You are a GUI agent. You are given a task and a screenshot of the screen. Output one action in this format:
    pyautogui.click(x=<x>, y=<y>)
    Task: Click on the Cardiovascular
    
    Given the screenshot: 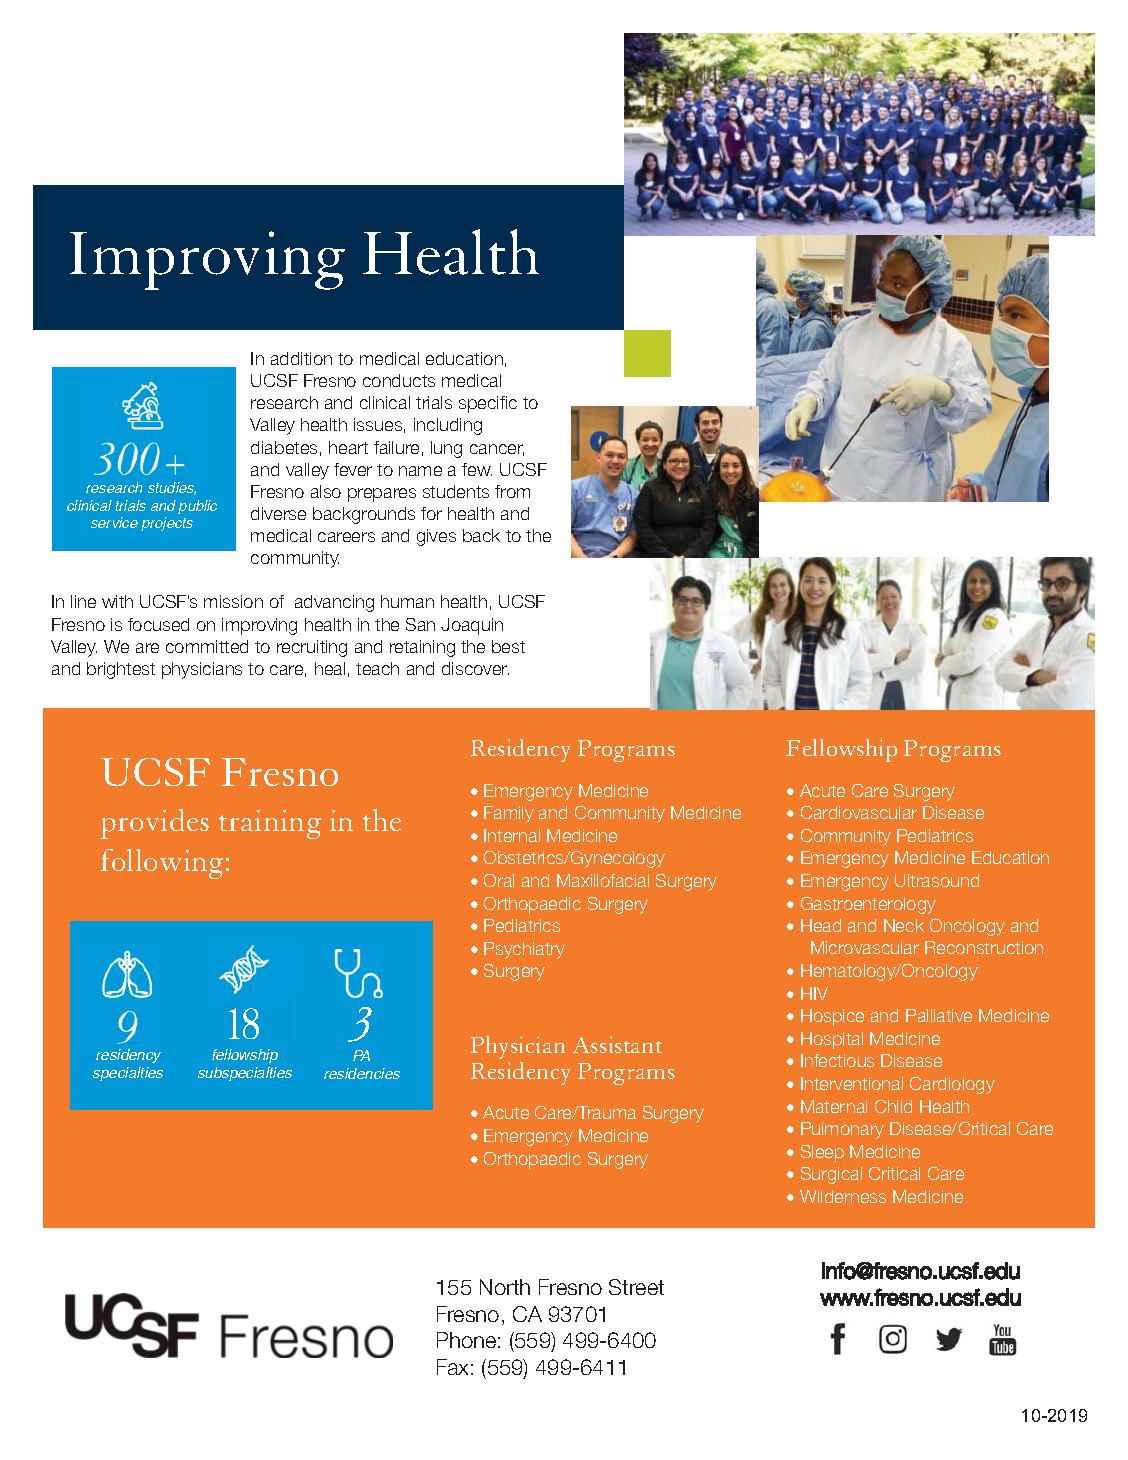 What is the action you would take?
    pyautogui.click(x=859, y=812)
